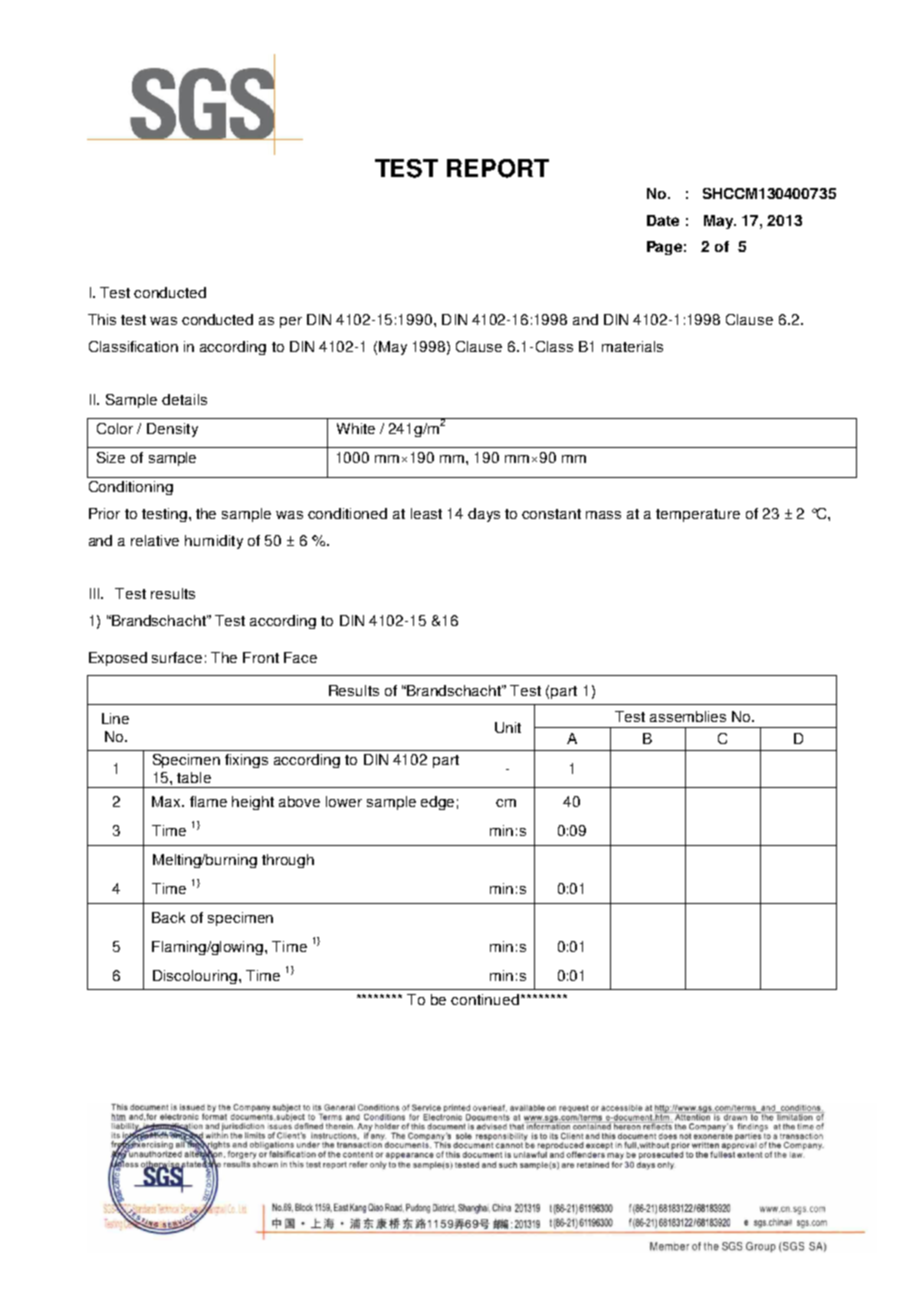  Describe the element at coordinates (498, 168) in the image. I see `REPORT` at that location.
